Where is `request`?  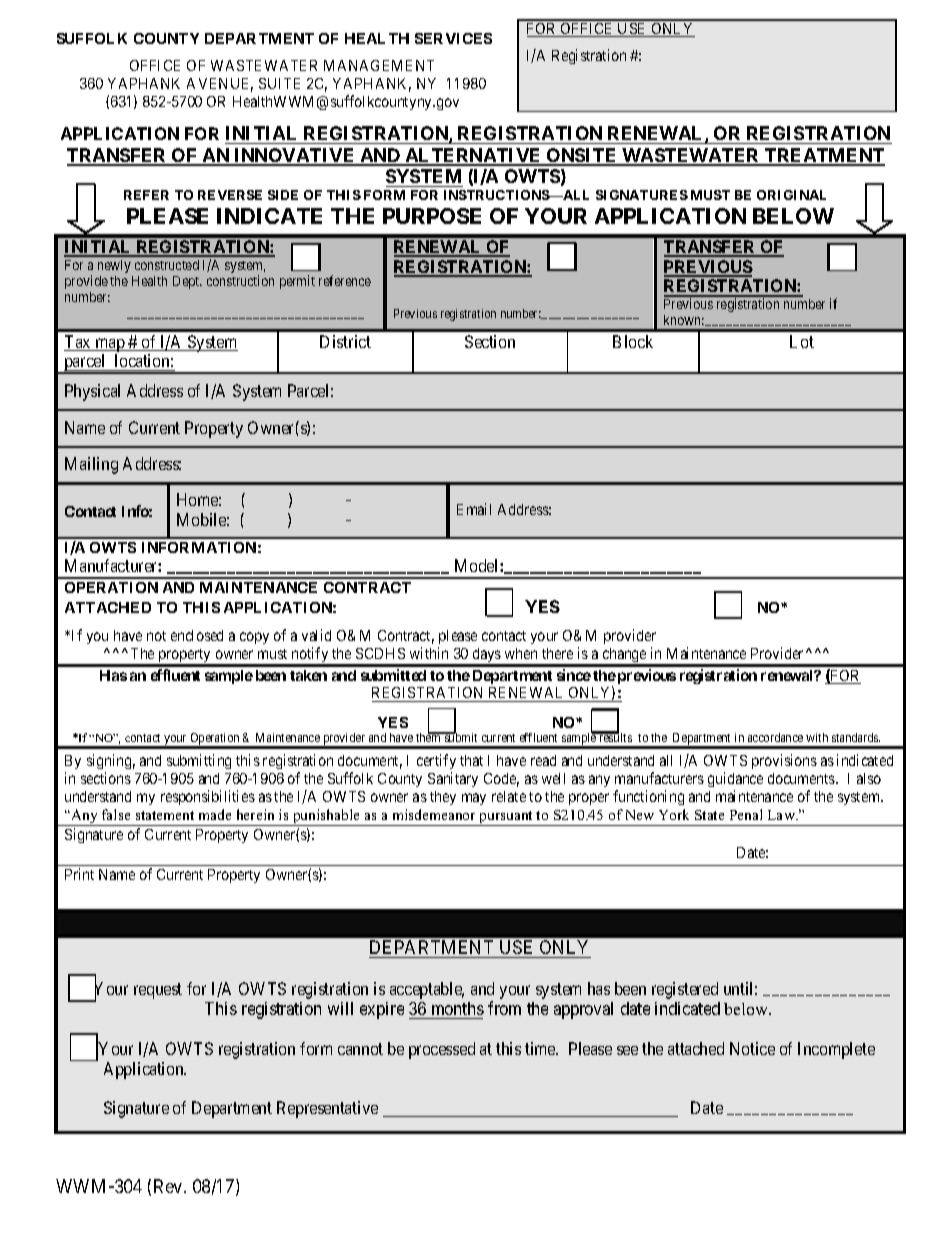
request is located at coordinates (158, 991).
